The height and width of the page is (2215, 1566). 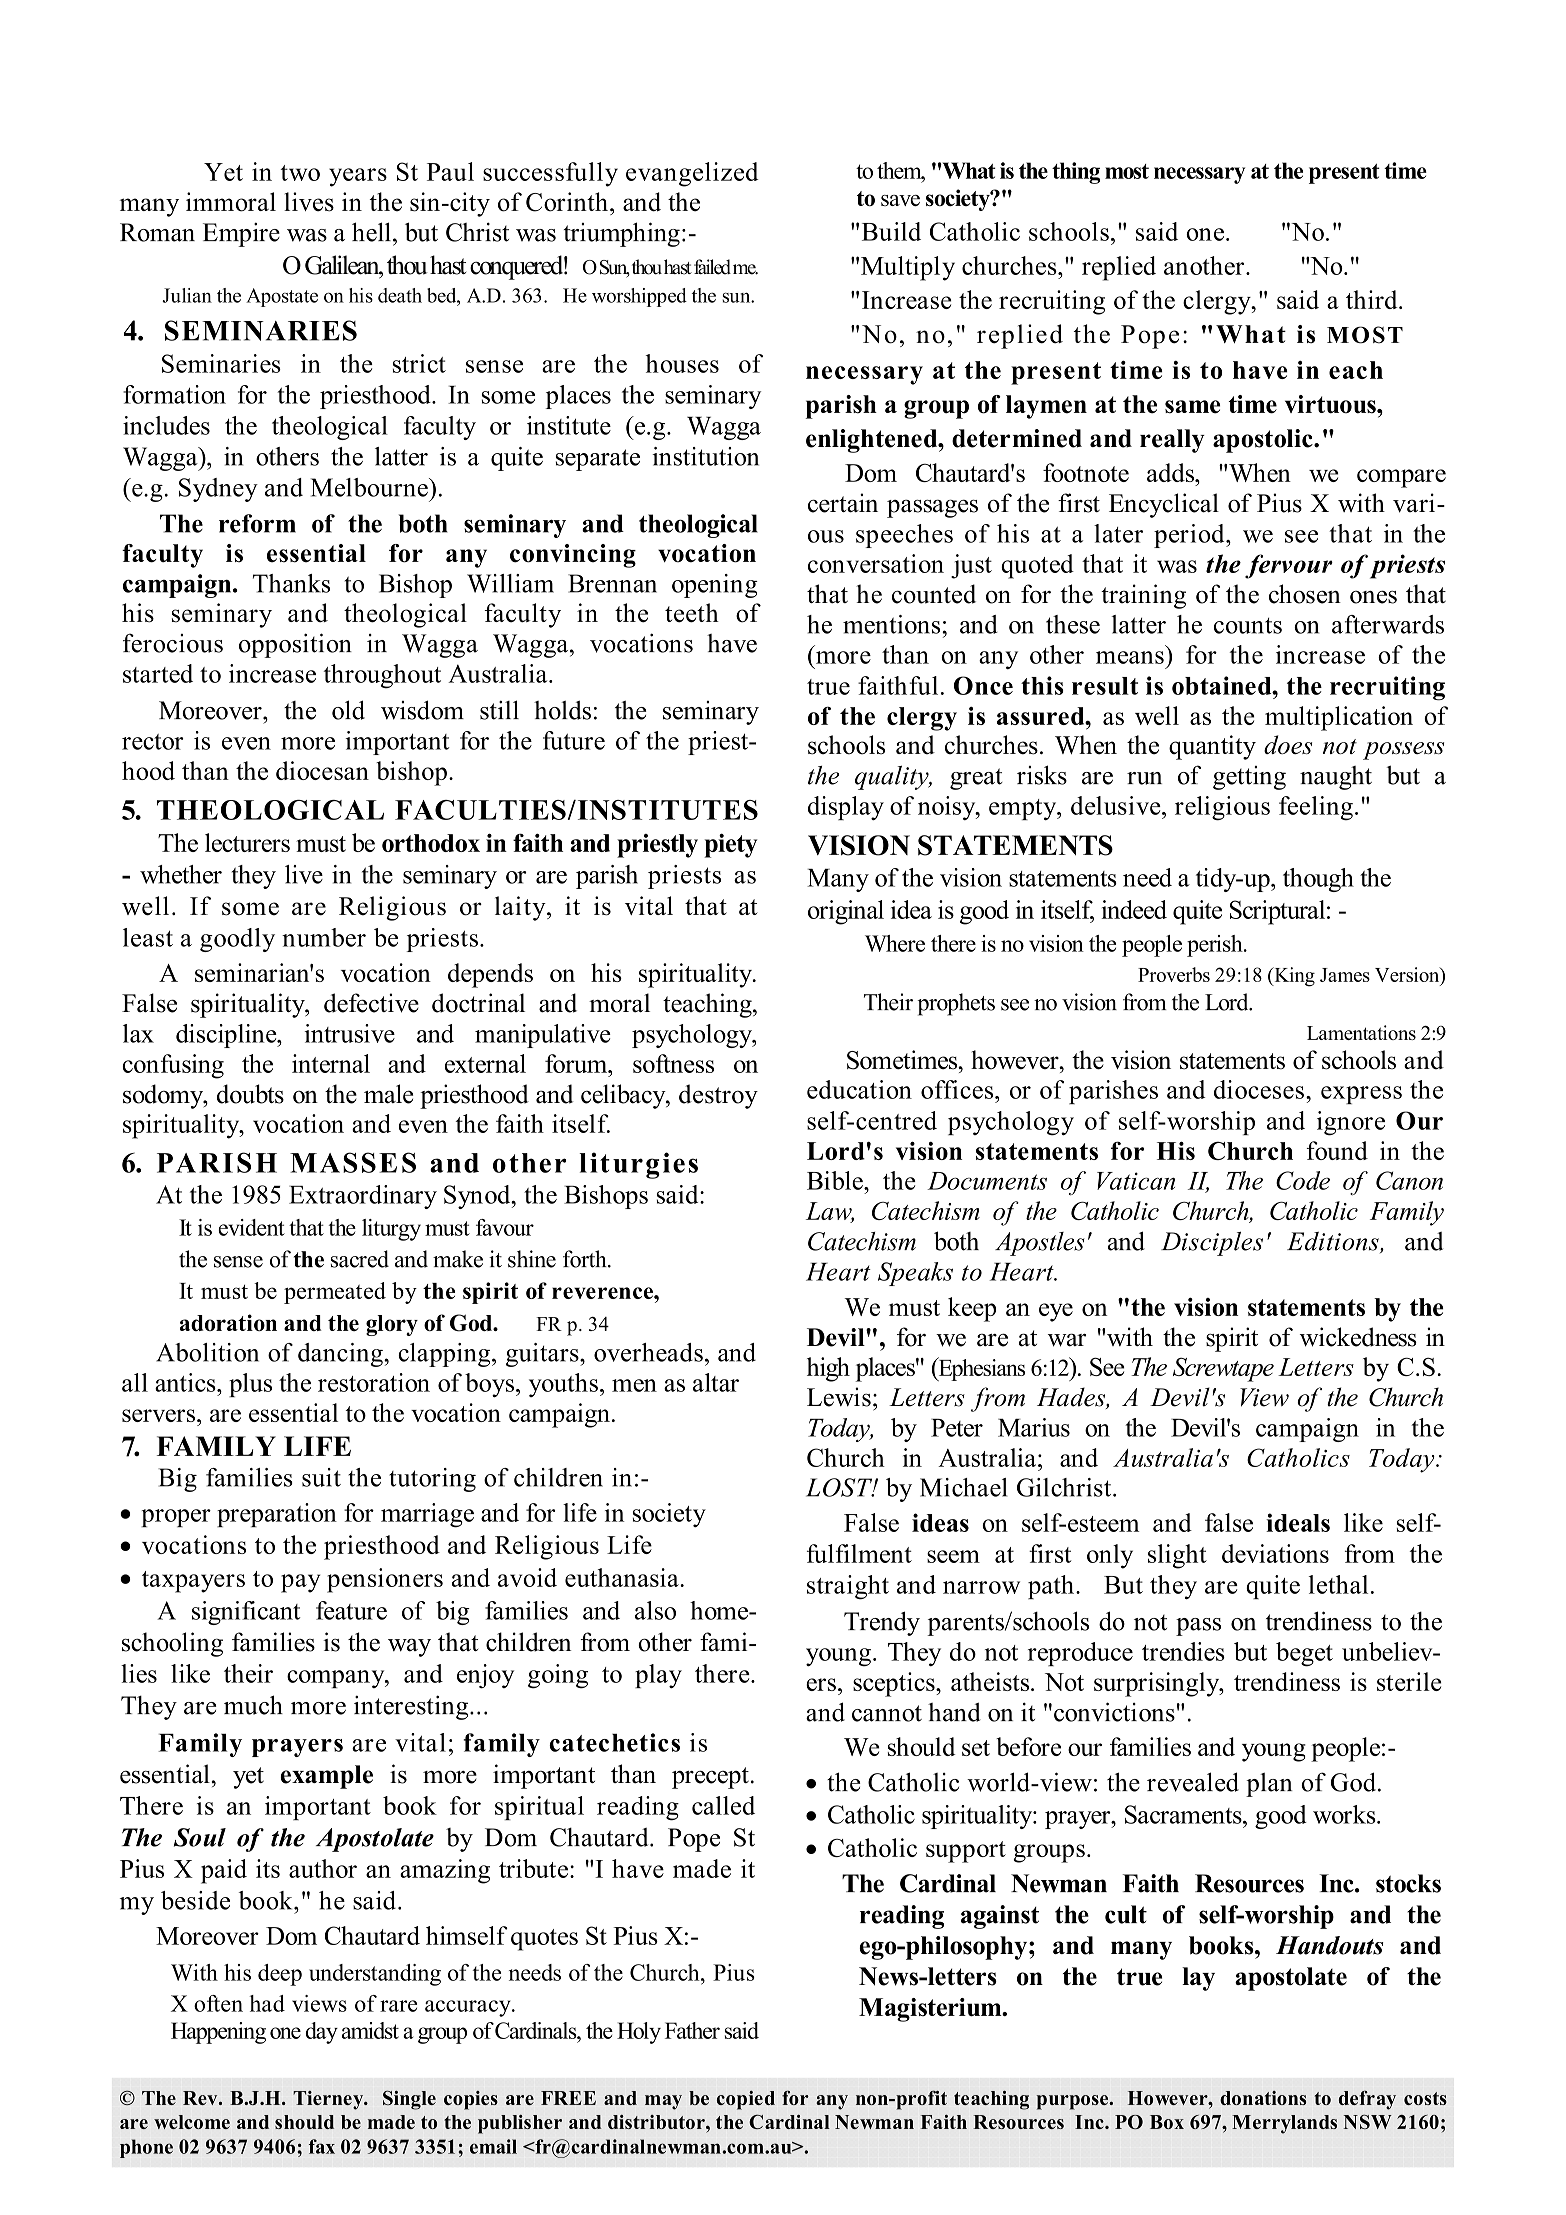 I want to click on lecturers, so click(x=247, y=842).
